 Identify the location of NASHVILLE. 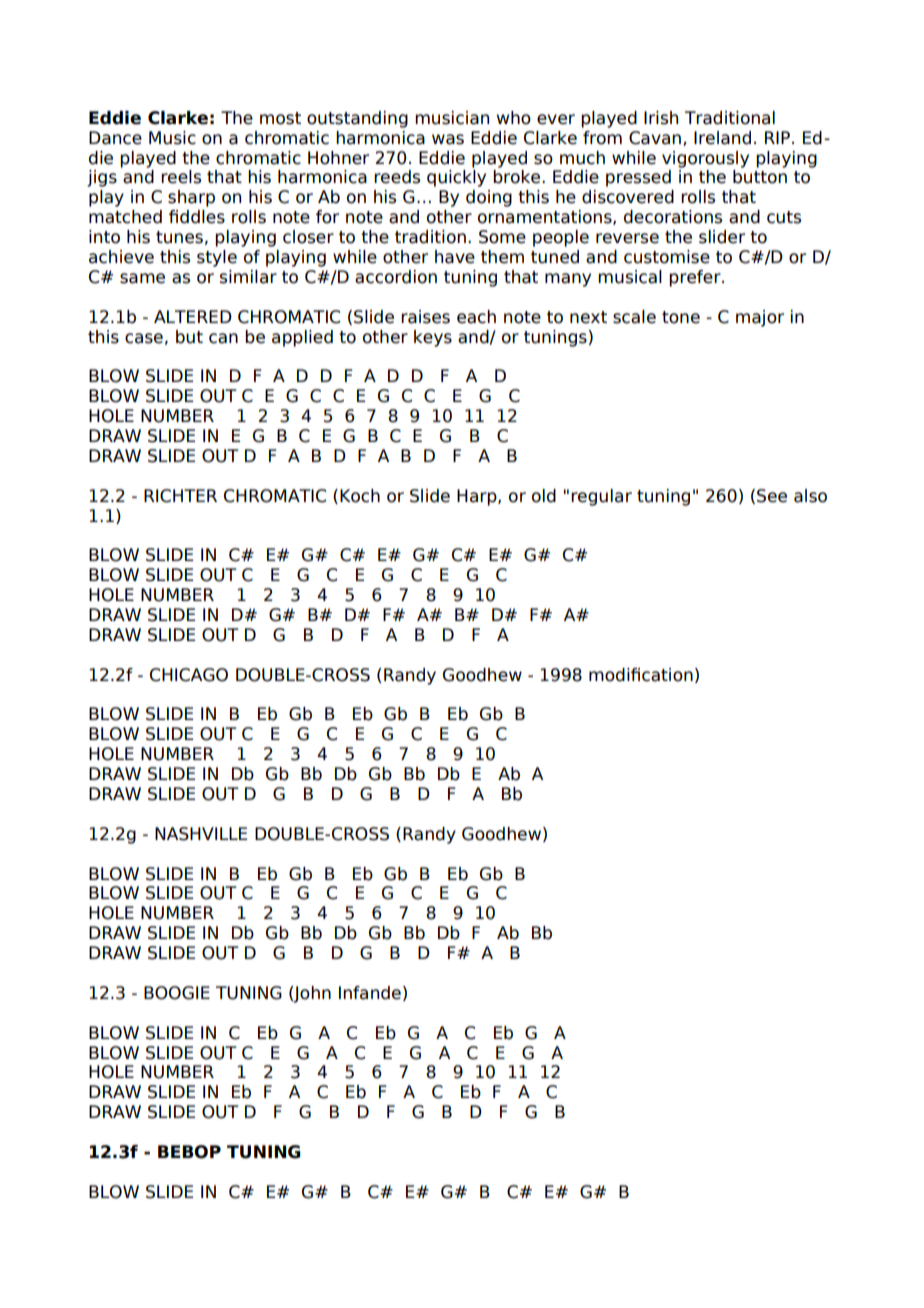
(201, 834).
